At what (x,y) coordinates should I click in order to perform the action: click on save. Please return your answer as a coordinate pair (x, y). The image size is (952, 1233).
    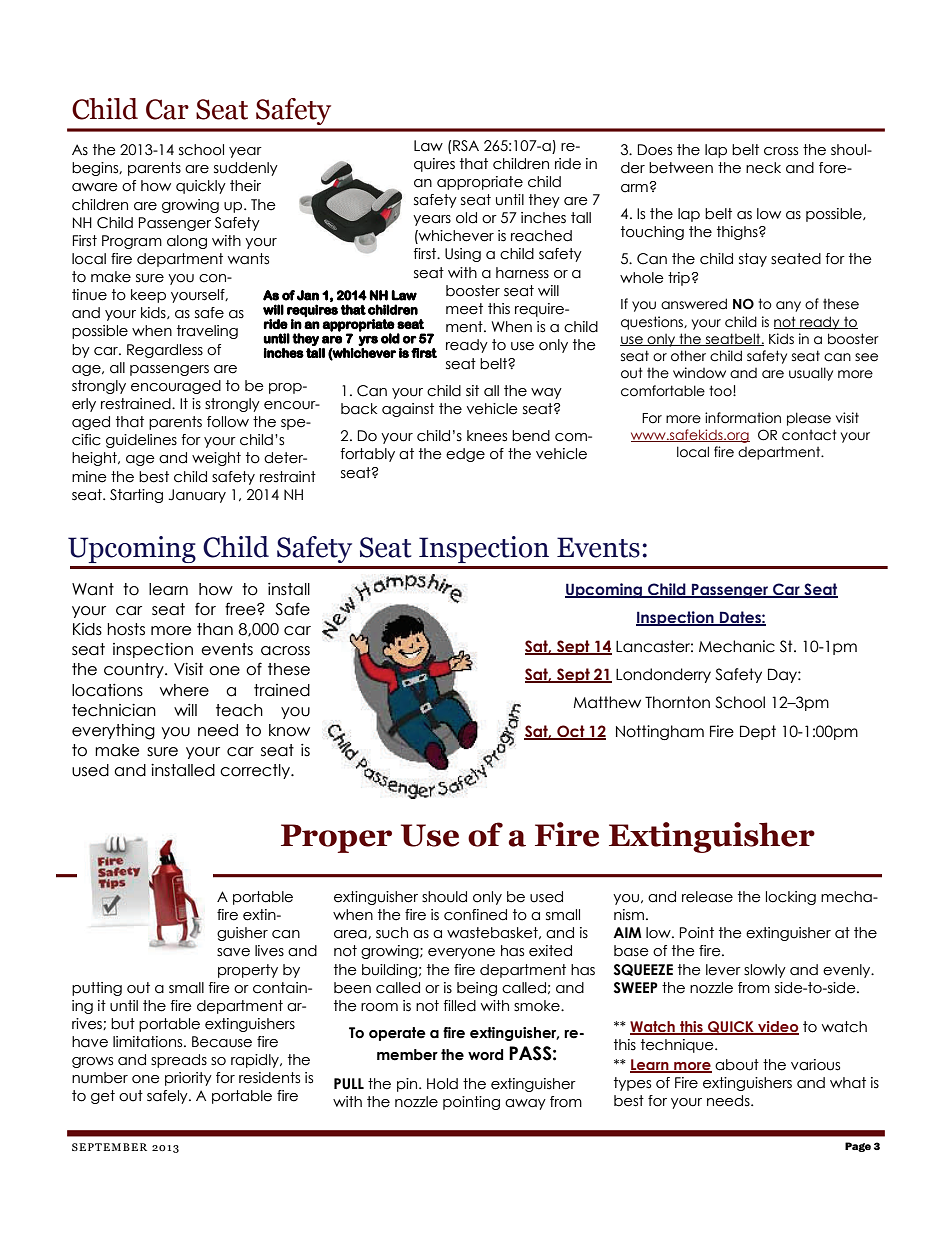
    Looking at the image, I should click on (233, 952).
